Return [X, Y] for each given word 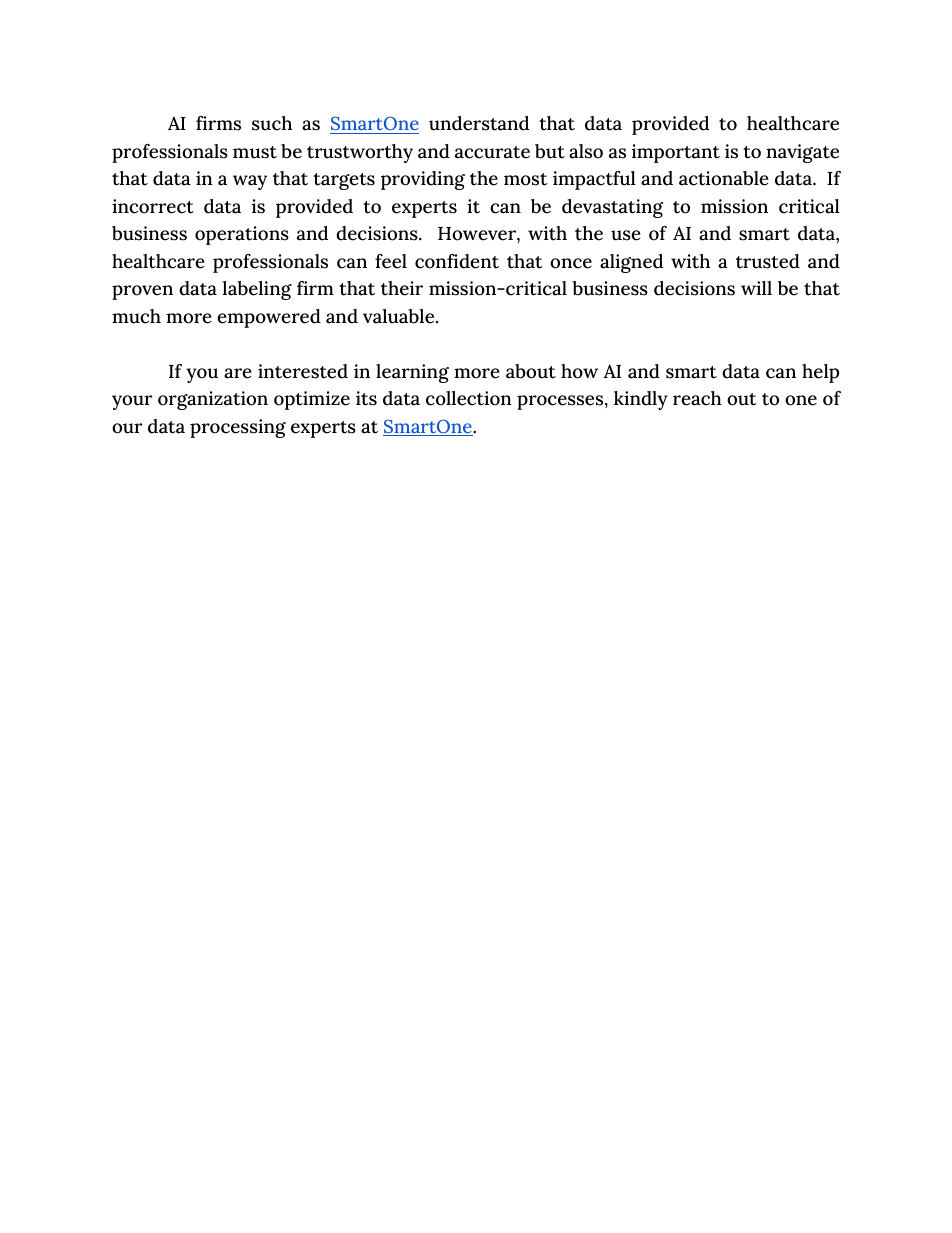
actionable [724, 178]
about [531, 371]
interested [303, 371]
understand [479, 123]
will [756, 288]
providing [423, 180]
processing [238, 428]
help [820, 373]
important [676, 153]
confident [457, 261]
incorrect [153, 206]
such [272, 123]
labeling [257, 290]
